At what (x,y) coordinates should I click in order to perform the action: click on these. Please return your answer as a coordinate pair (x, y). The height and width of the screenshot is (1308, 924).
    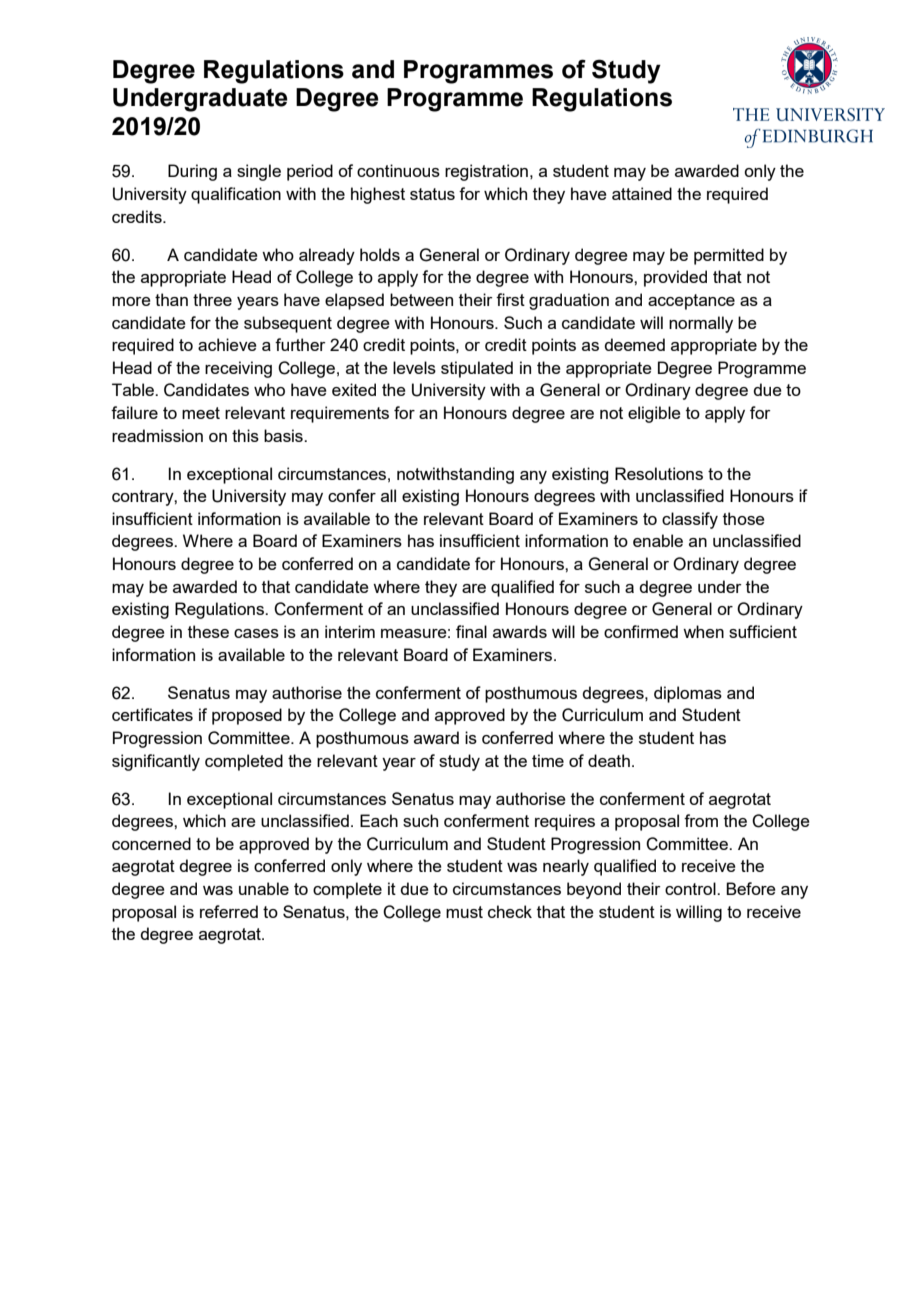
    Looking at the image, I should click on (208, 631).
